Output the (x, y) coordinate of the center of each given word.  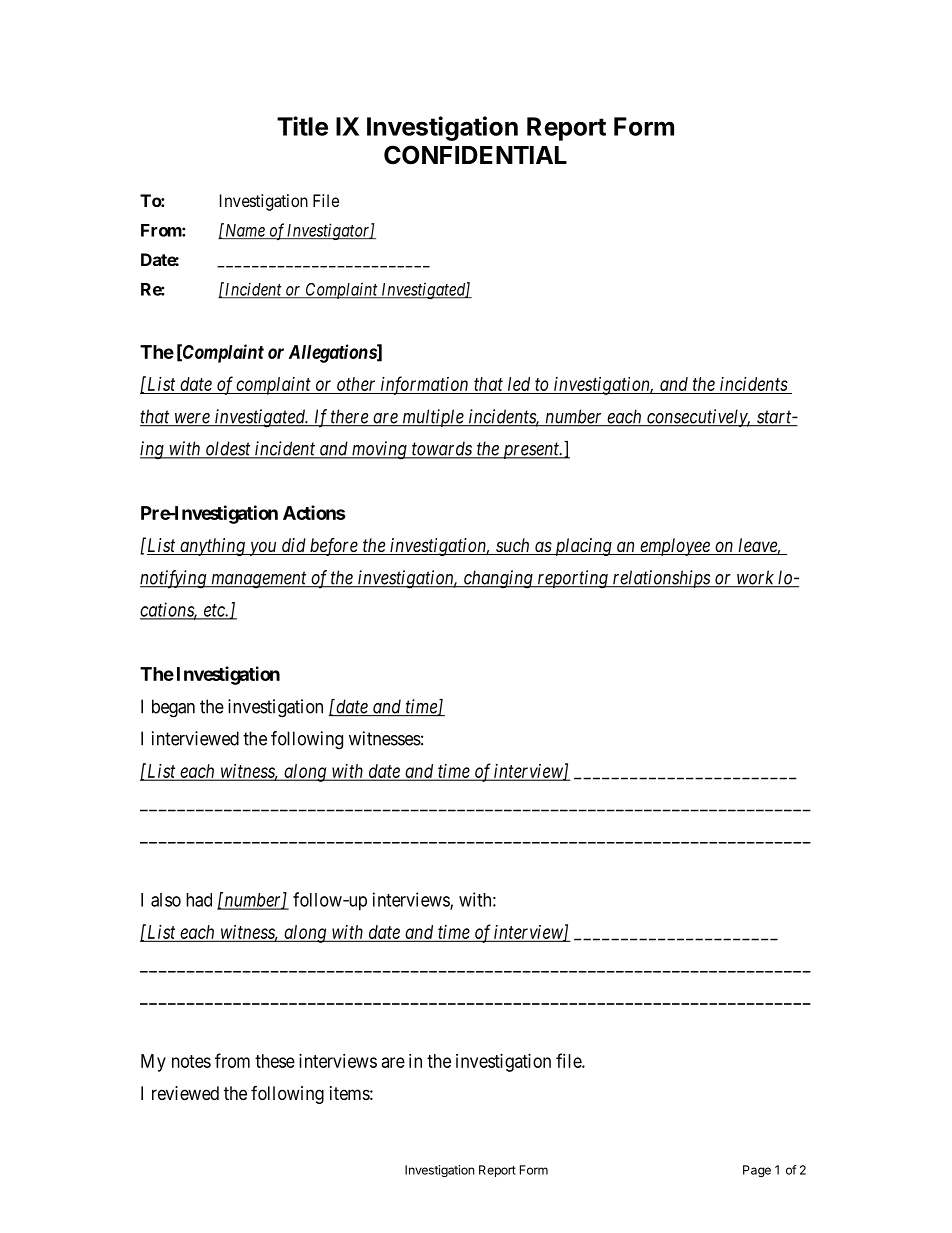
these (275, 1061)
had (199, 900)
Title (302, 126)
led (519, 385)
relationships (661, 579)
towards (442, 449)
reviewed (185, 1093)
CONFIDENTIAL (475, 155)
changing (498, 579)
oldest (228, 449)
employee (675, 547)
